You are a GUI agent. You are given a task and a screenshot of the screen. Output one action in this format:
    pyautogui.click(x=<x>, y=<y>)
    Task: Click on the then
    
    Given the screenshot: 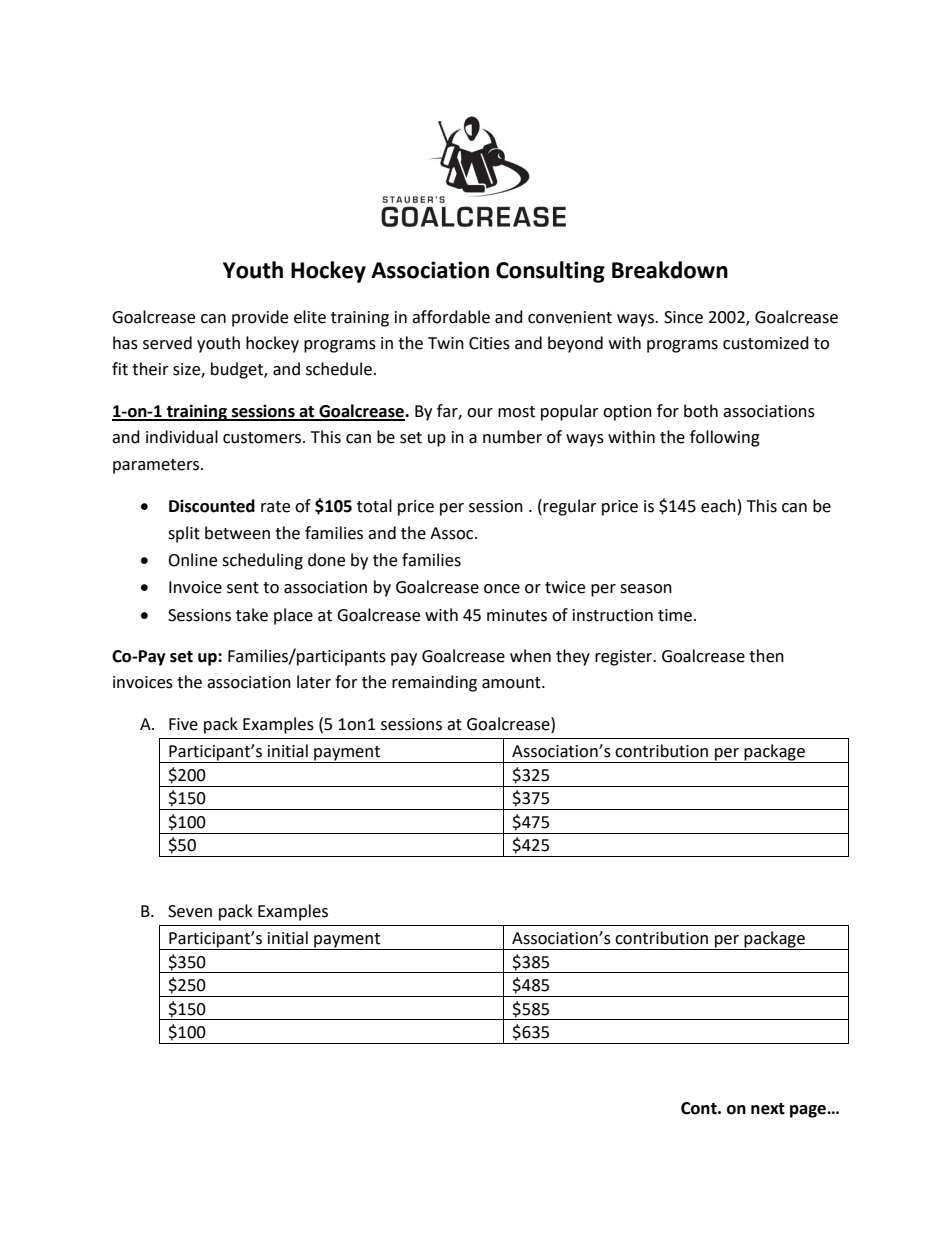 What is the action you would take?
    pyautogui.click(x=766, y=656)
